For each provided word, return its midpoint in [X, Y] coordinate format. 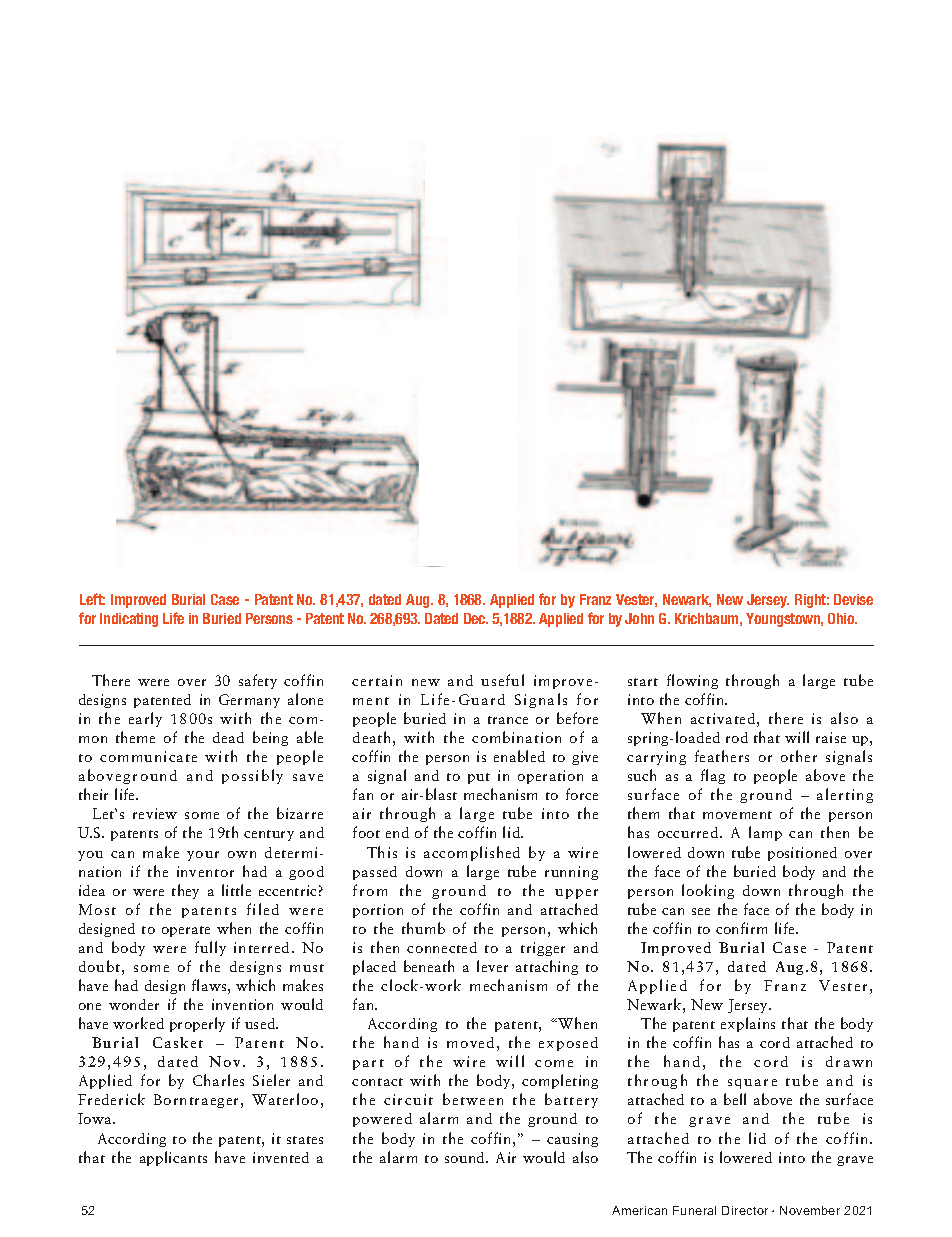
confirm [741, 928]
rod [737, 737]
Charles [218, 1080]
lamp [765, 833]
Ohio [842, 618]
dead [228, 737]
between [473, 1099]
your [203, 856]
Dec [476, 618]
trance [508, 720]
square [752, 1084]
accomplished [472, 853]
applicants [173, 1158]
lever [492, 966]
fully [210, 948]
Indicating [129, 620]
